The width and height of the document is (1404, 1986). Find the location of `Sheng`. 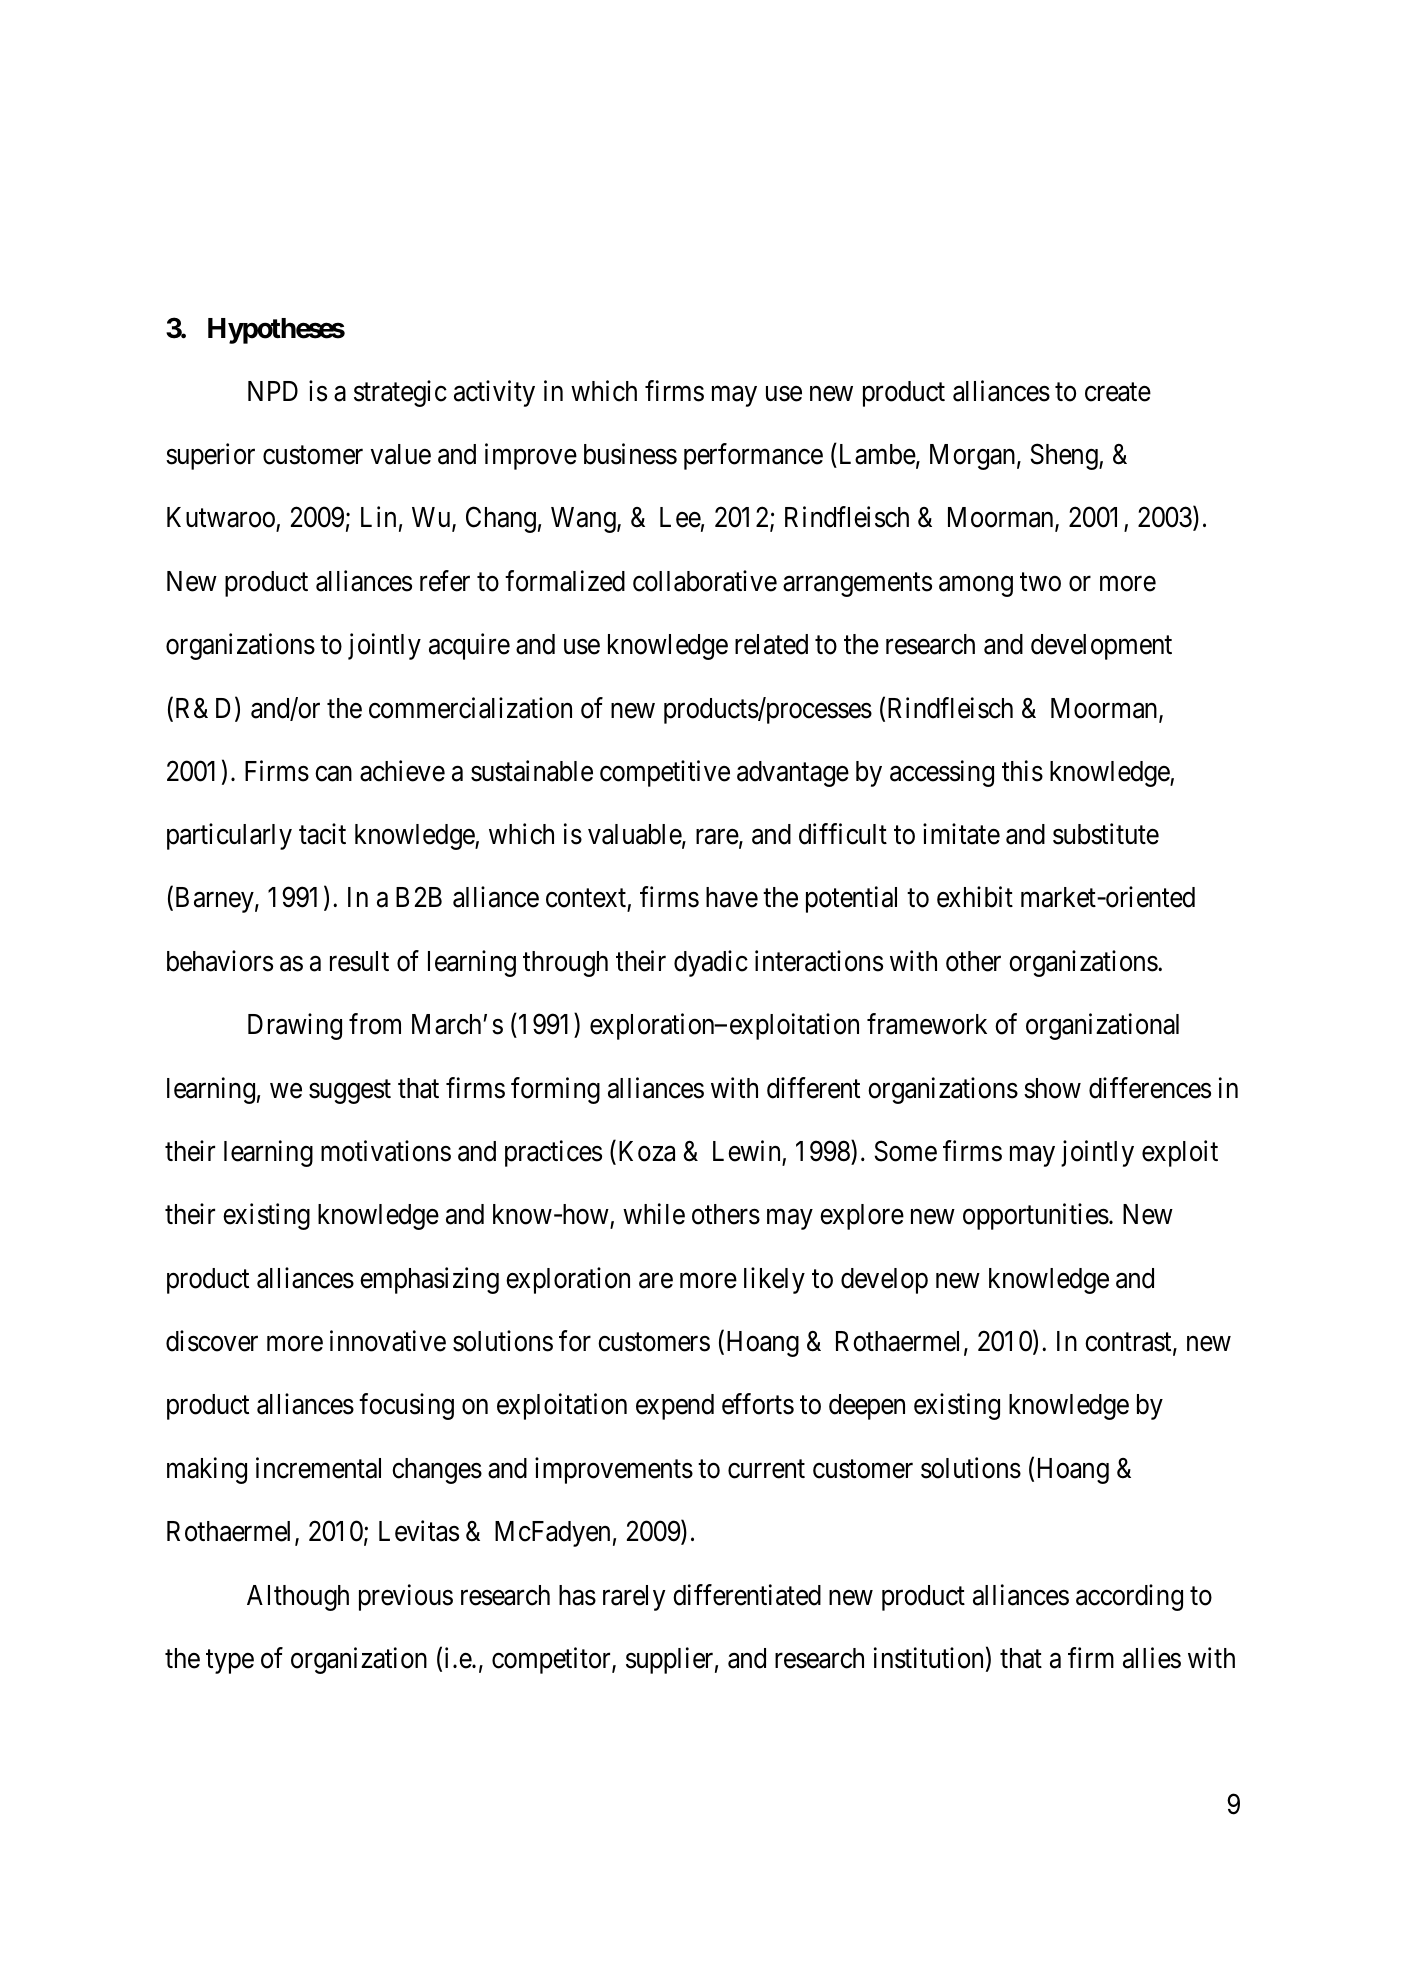

Sheng is located at coordinates (1065, 456).
